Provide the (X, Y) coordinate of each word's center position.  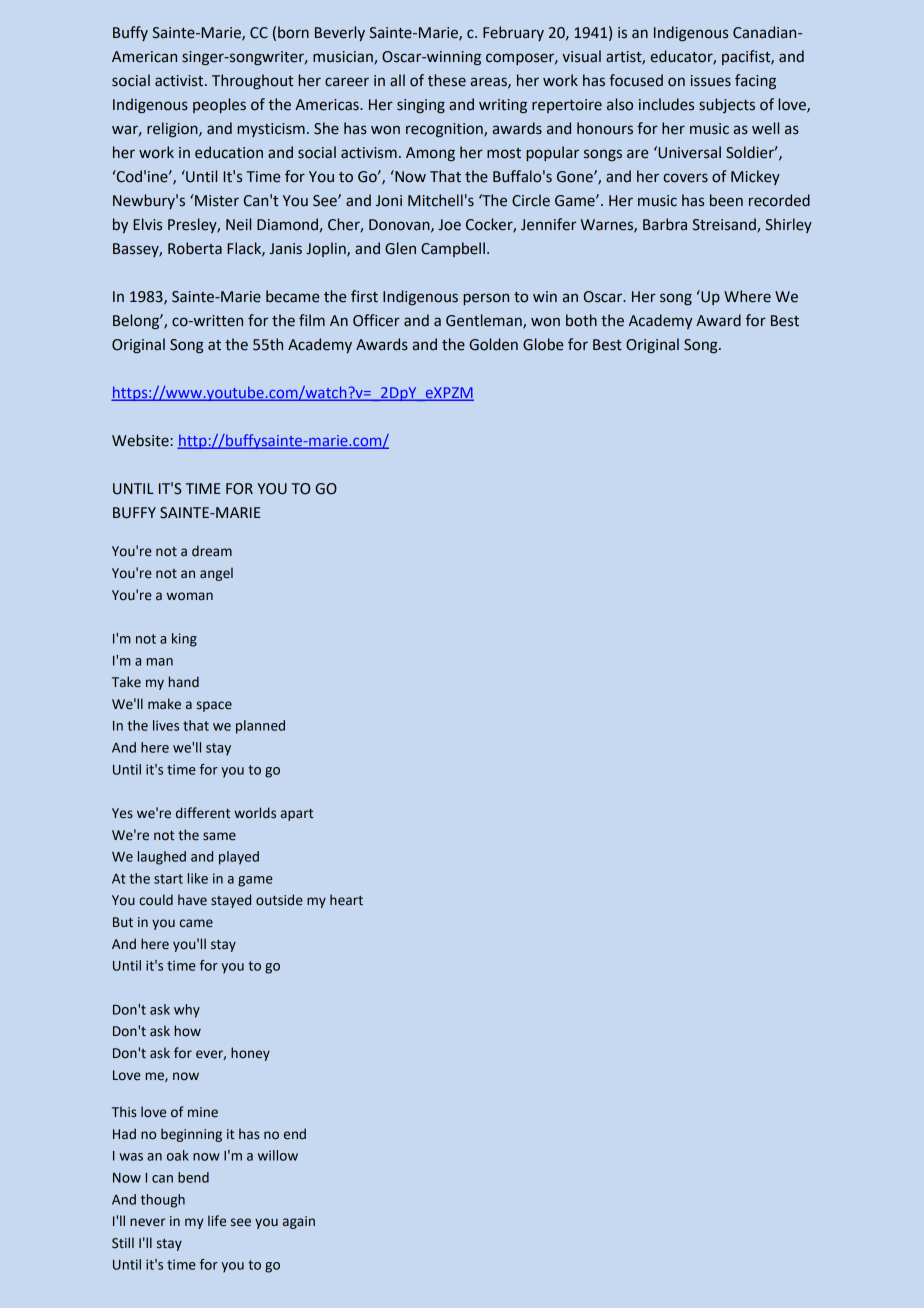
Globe (543, 344)
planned (260, 727)
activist (180, 81)
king (184, 640)
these (447, 80)
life (217, 1221)
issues (711, 81)
